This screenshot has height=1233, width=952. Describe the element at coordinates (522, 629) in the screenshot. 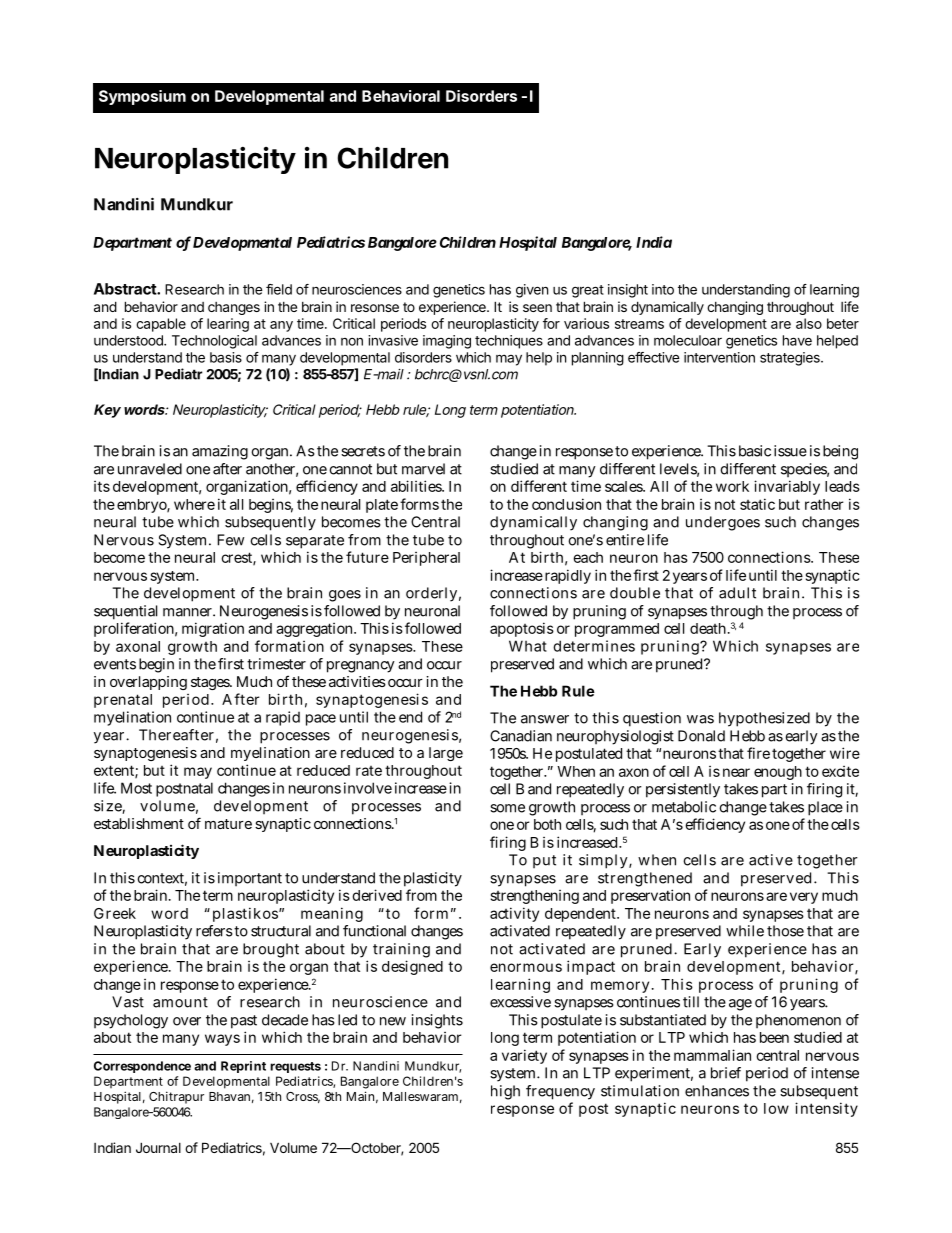

I see `apoptosis` at that location.
